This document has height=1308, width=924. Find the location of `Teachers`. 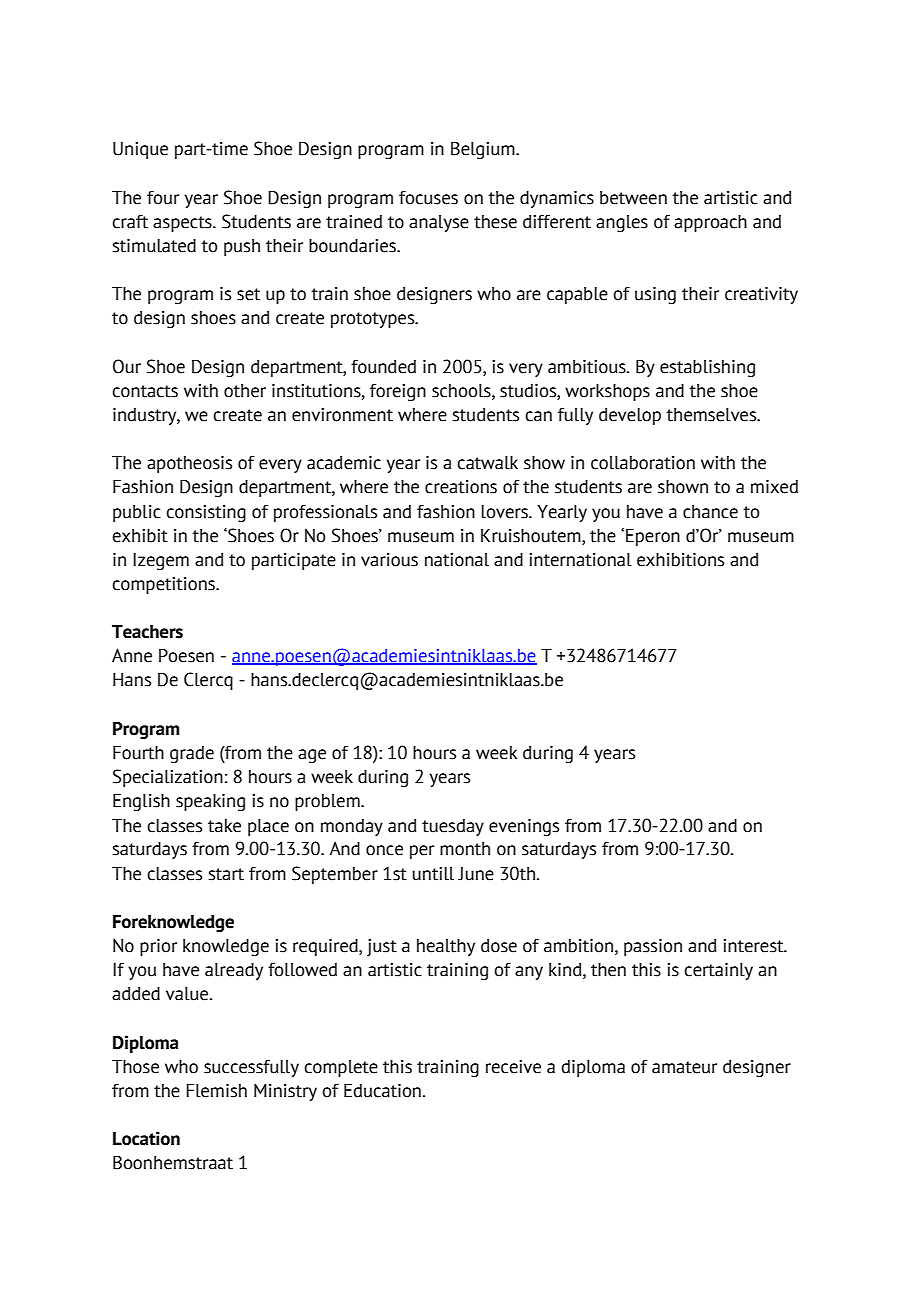

Teachers is located at coordinates (147, 632).
